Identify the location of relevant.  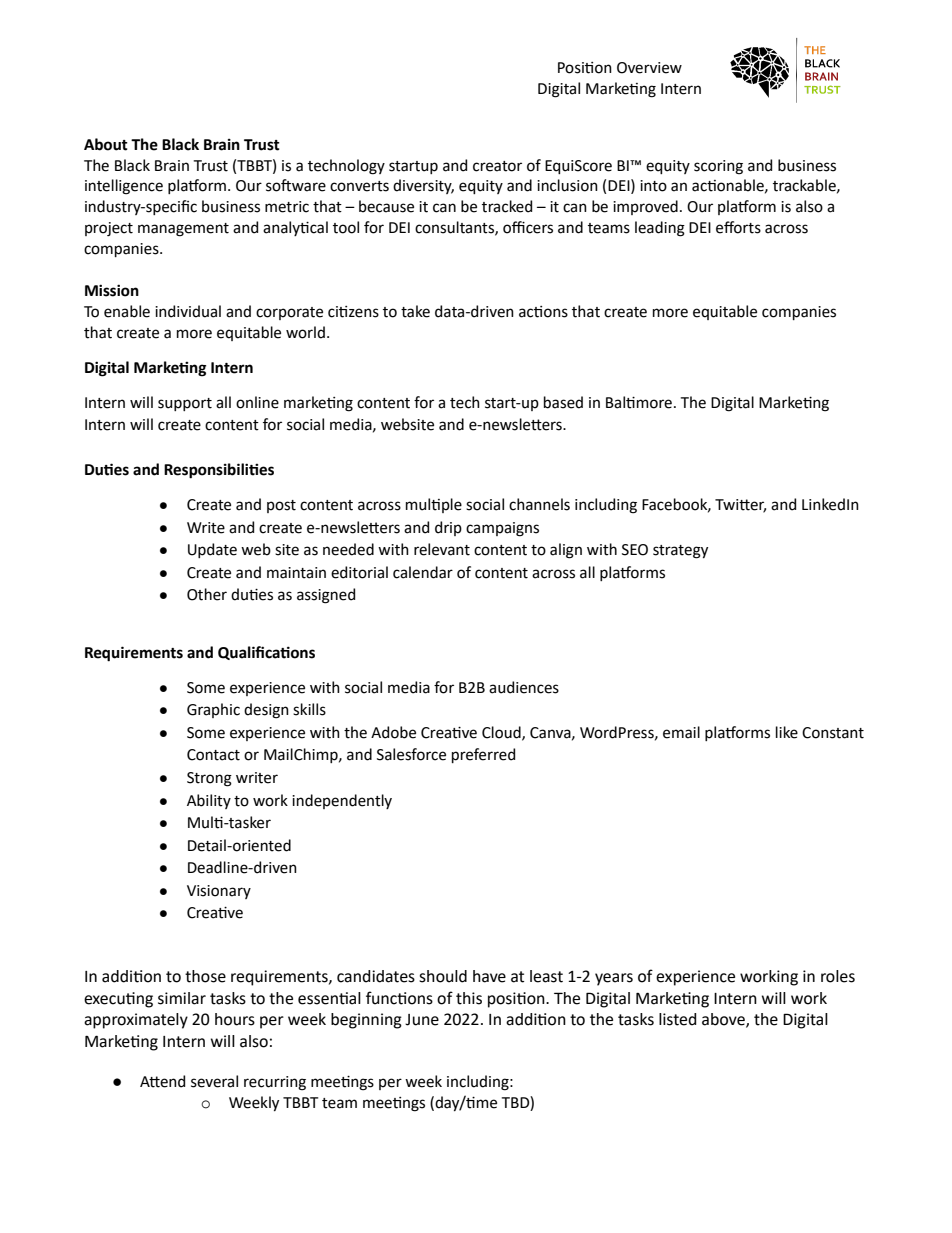
(442, 549).
